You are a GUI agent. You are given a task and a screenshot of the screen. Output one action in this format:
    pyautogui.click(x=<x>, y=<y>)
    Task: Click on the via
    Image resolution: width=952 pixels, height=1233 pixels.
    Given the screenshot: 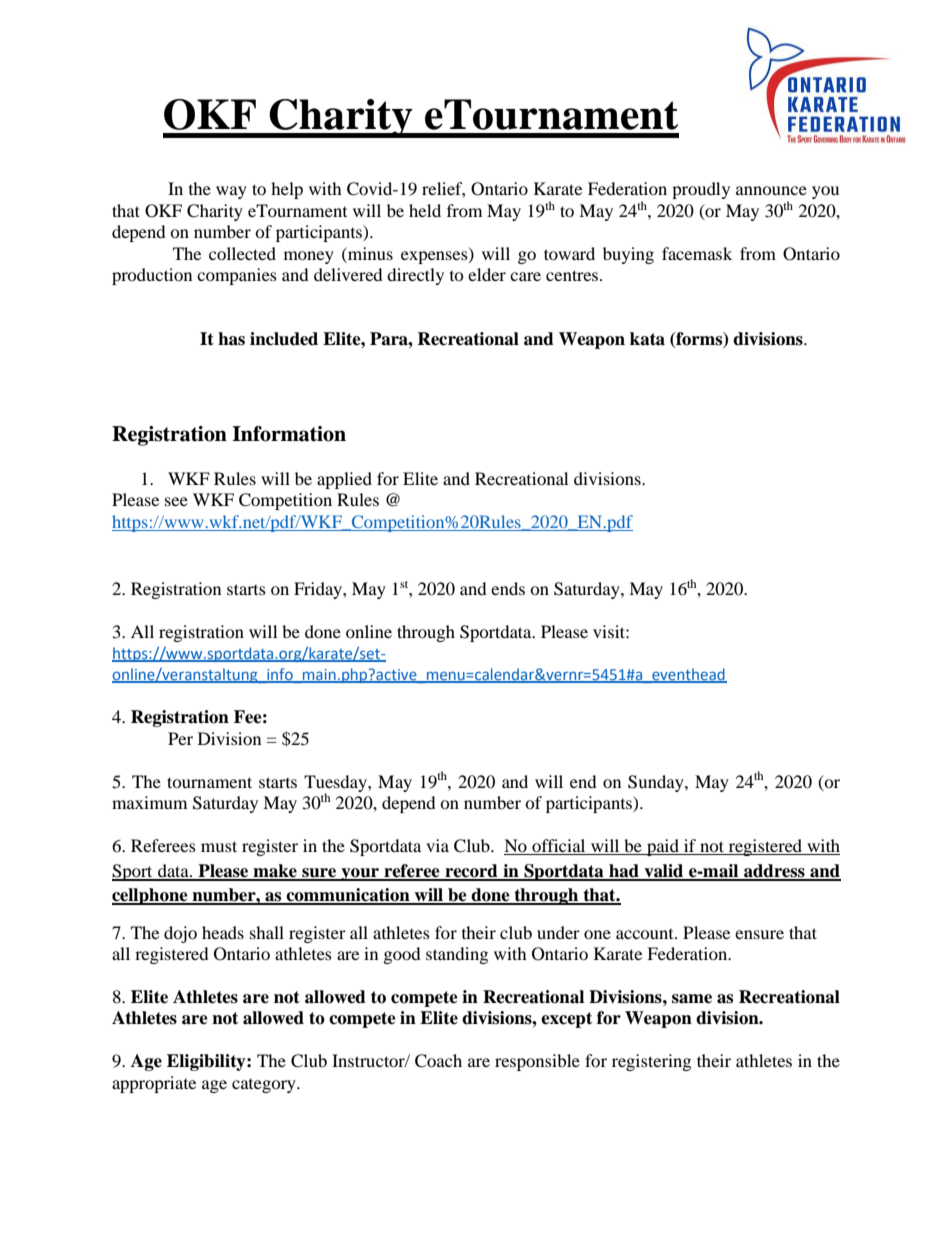 What is the action you would take?
    pyautogui.click(x=437, y=845)
